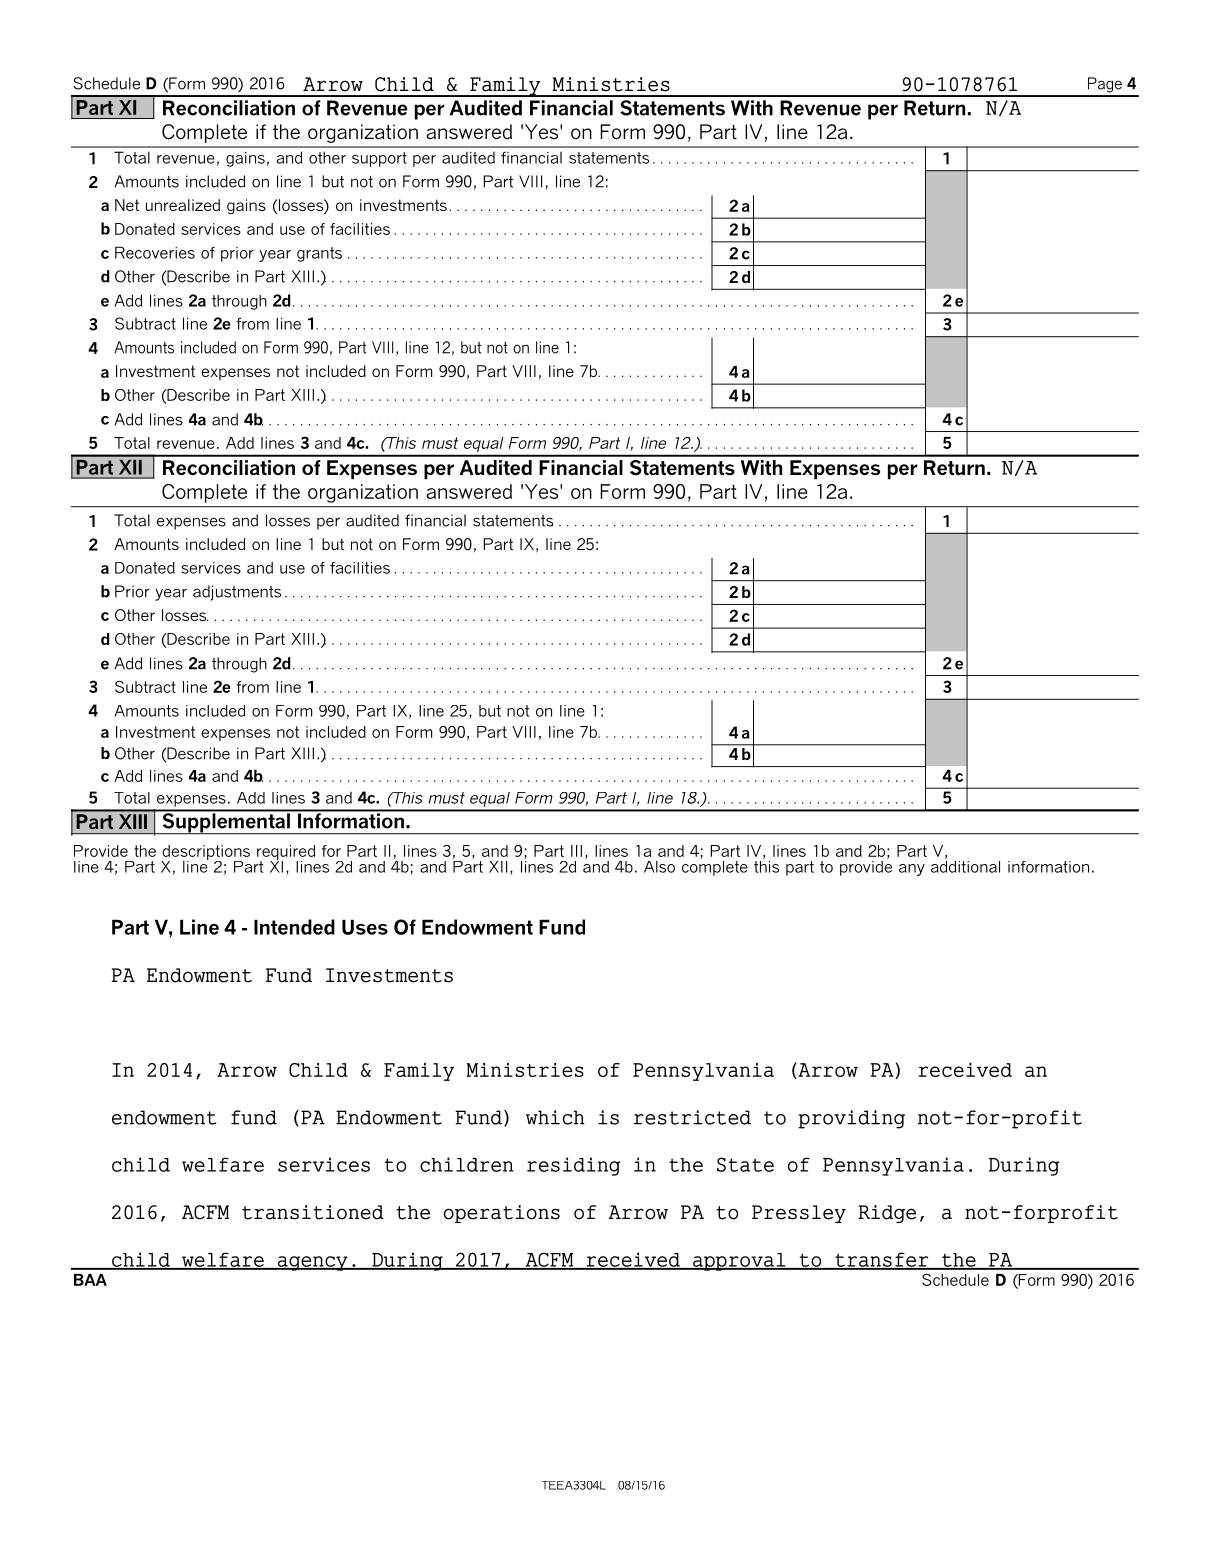 This screenshot has width=1210, height=1565. I want to click on any, so click(912, 870).
